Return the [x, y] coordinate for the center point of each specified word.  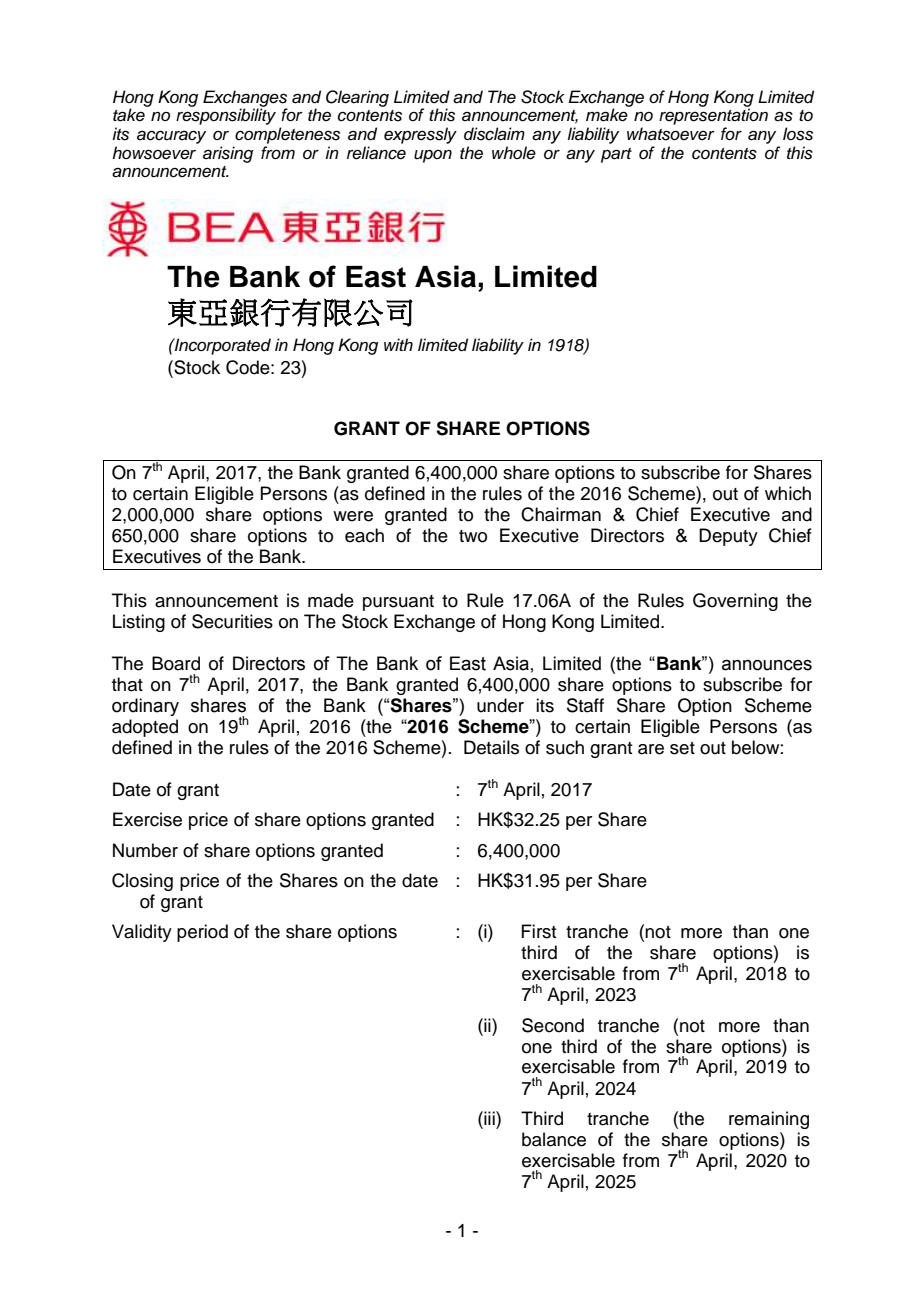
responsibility [226, 116]
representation [713, 116]
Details [491, 747]
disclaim [494, 134]
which [788, 493]
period [202, 933]
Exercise [147, 819]
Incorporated [221, 346]
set [682, 748]
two [473, 536]
